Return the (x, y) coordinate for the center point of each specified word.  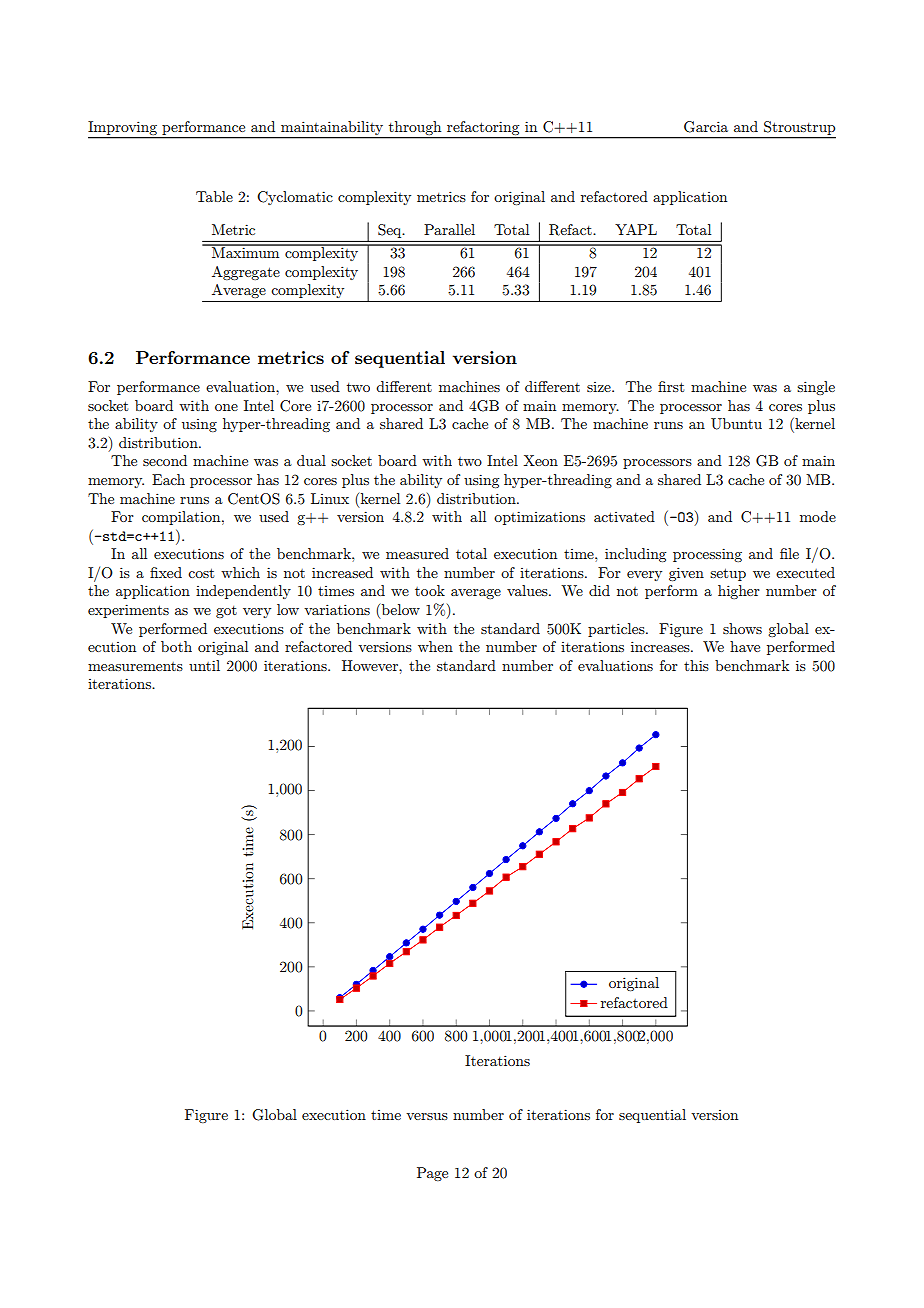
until (204, 665)
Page (432, 1174)
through (415, 129)
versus (427, 1116)
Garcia (706, 127)
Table (214, 196)
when (435, 646)
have (745, 646)
